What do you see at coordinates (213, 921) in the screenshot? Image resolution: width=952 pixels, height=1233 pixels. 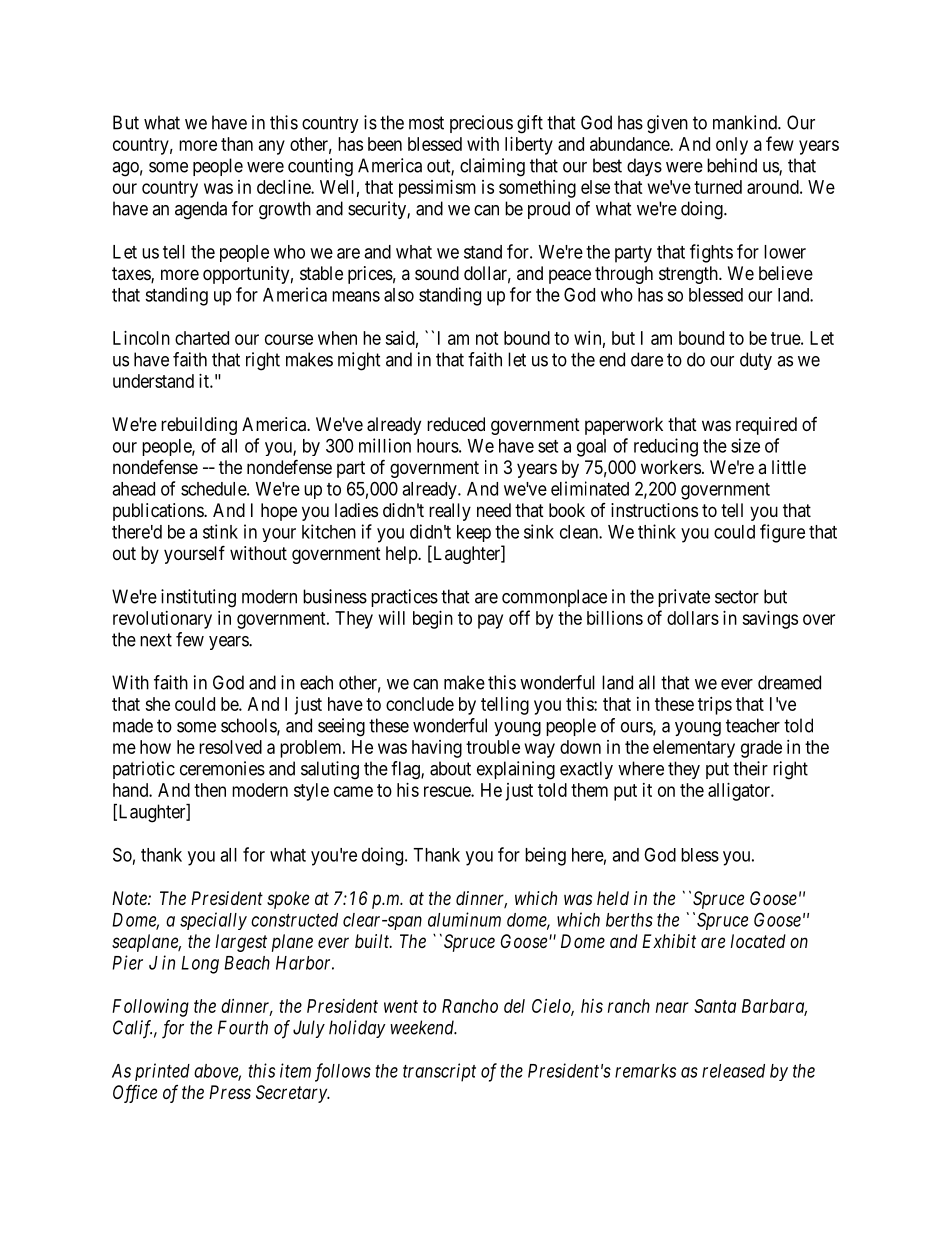 I see `specially` at bounding box center [213, 921].
